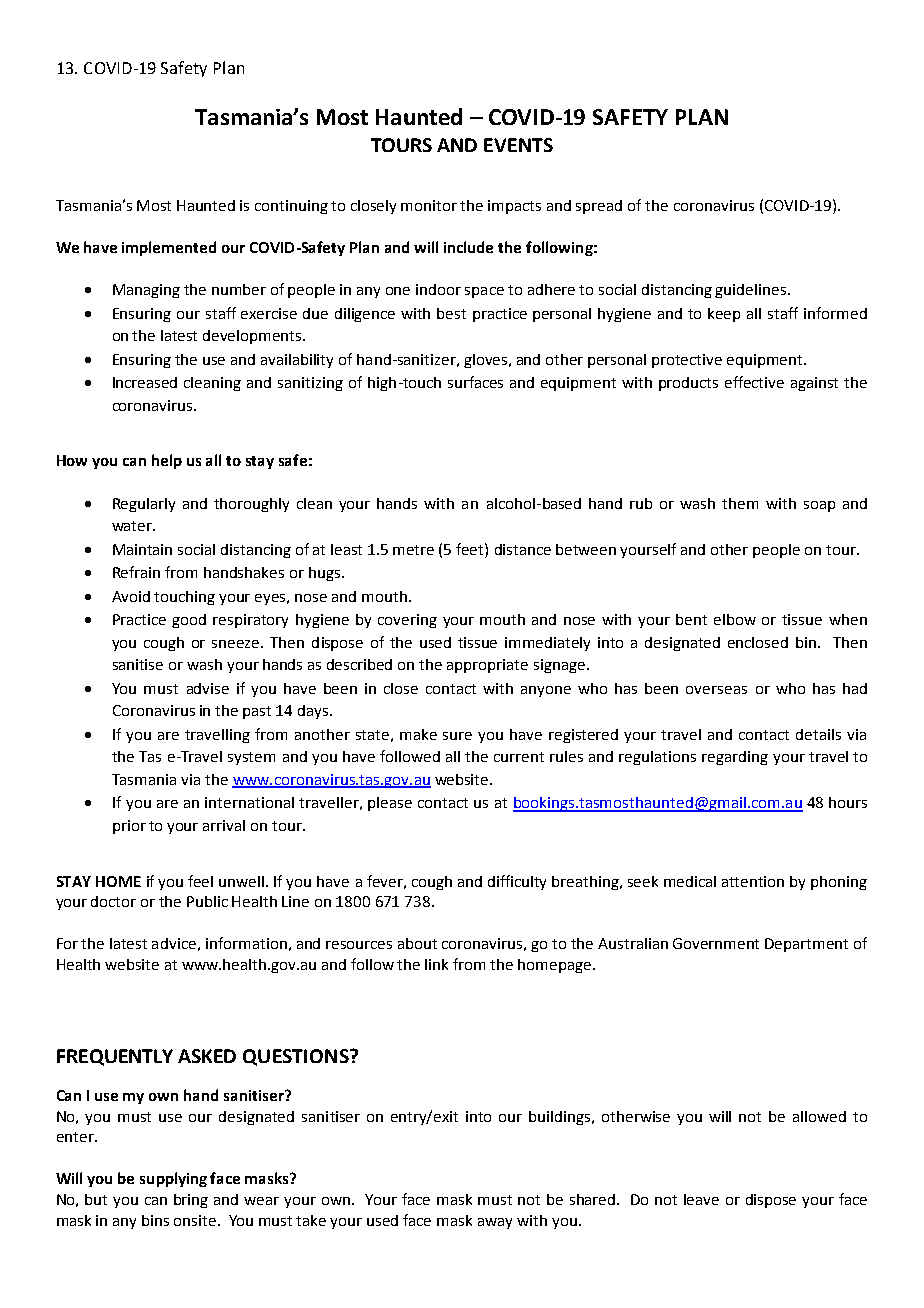 This image has width=924, height=1308. I want to click on leave, so click(701, 1199).
